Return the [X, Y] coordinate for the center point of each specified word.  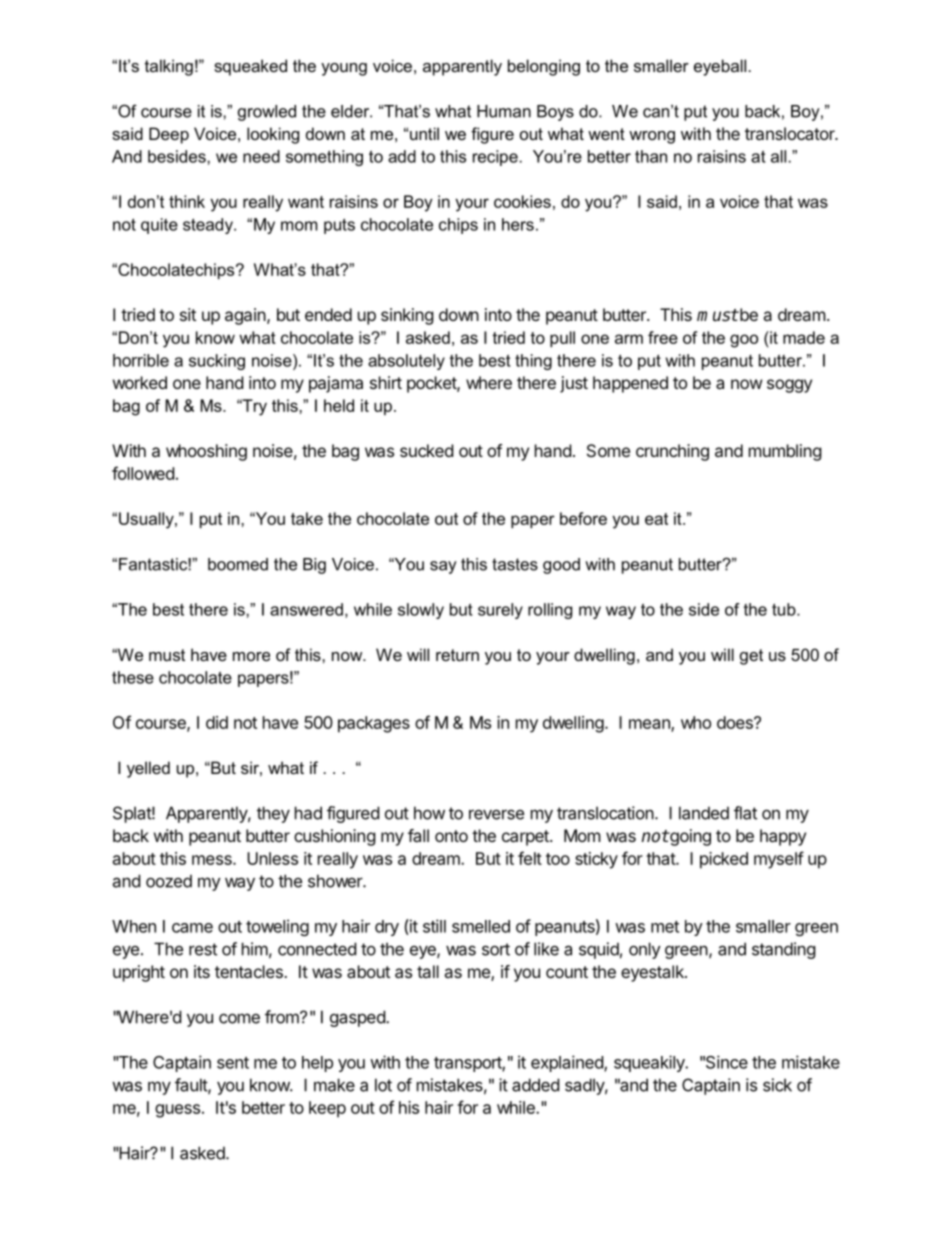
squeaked [250, 67]
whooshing [206, 452]
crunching [672, 452]
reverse [496, 814]
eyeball [720, 67]
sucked [426, 450]
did [217, 722]
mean [650, 725]
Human [504, 111]
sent [233, 1063]
